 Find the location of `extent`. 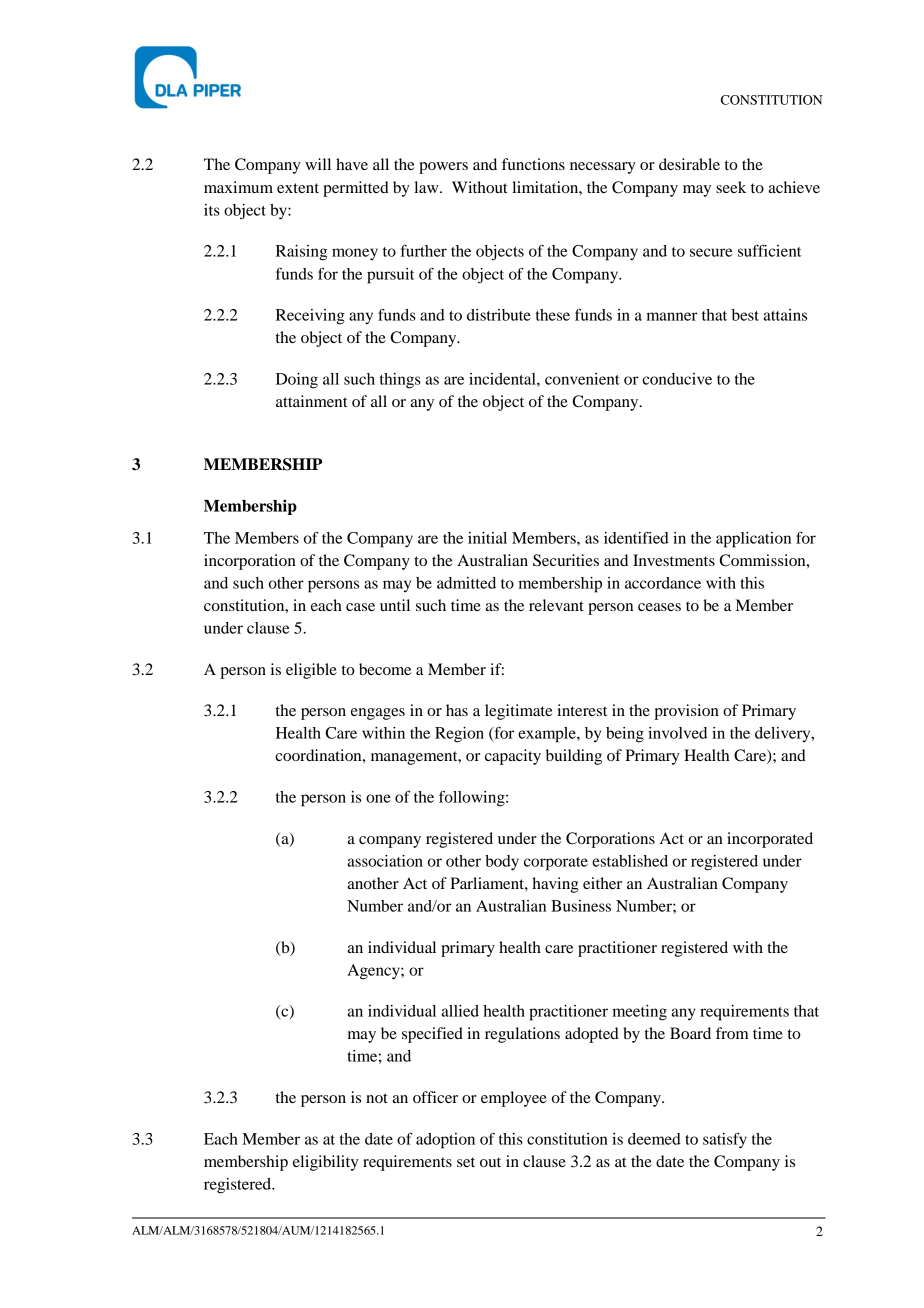

extent is located at coordinates (298, 188).
